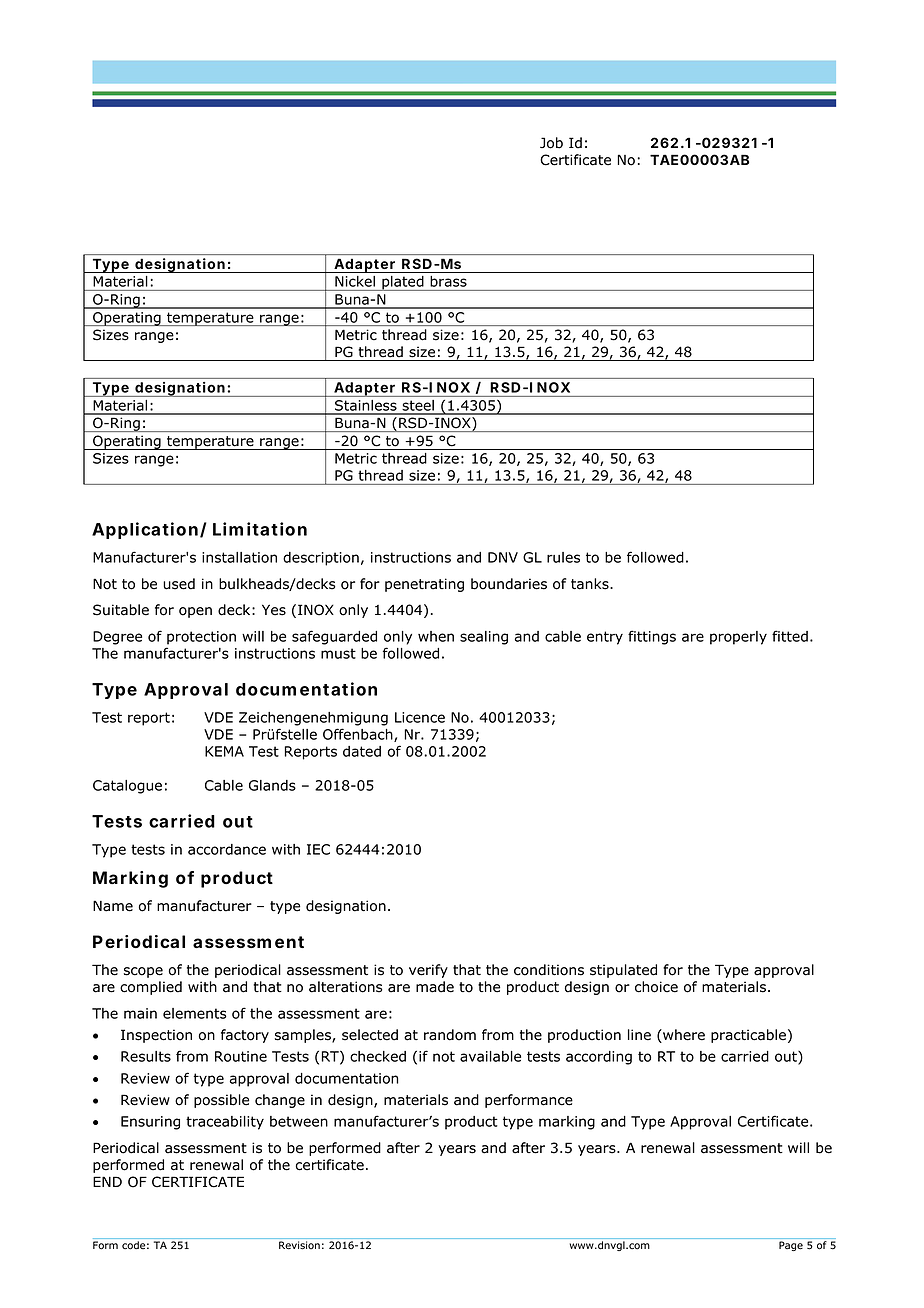 This document has height=1308, width=924. What do you see at coordinates (299, 1245) in the document?
I see `Revision` at bounding box center [299, 1245].
